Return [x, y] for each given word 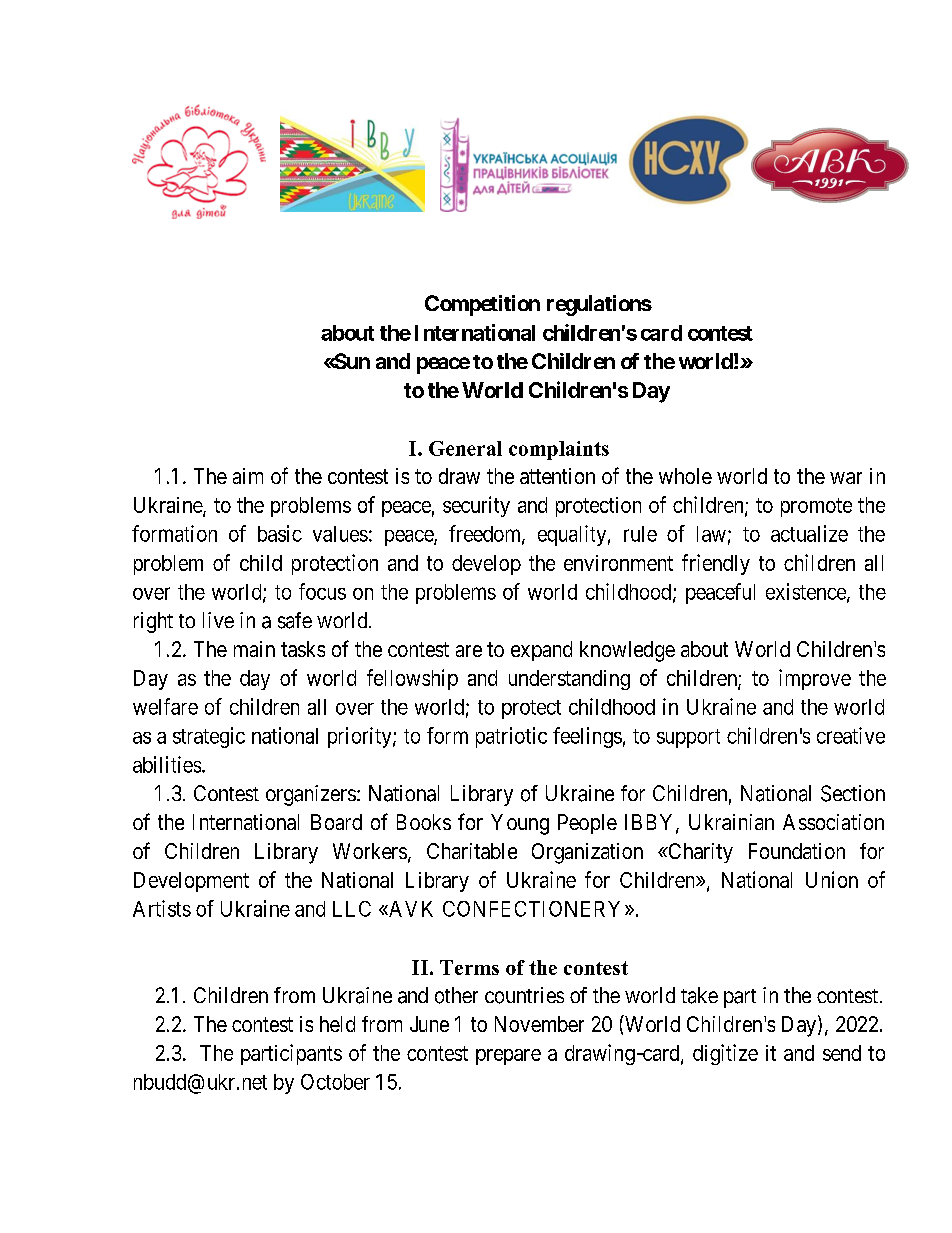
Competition [482, 305]
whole [685, 476]
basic [280, 533]
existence [807, 592]
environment [618, 563]
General [465, 448]
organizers [311, 795]
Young [520, 824]
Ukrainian [731, 822]
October [335, 1082]
